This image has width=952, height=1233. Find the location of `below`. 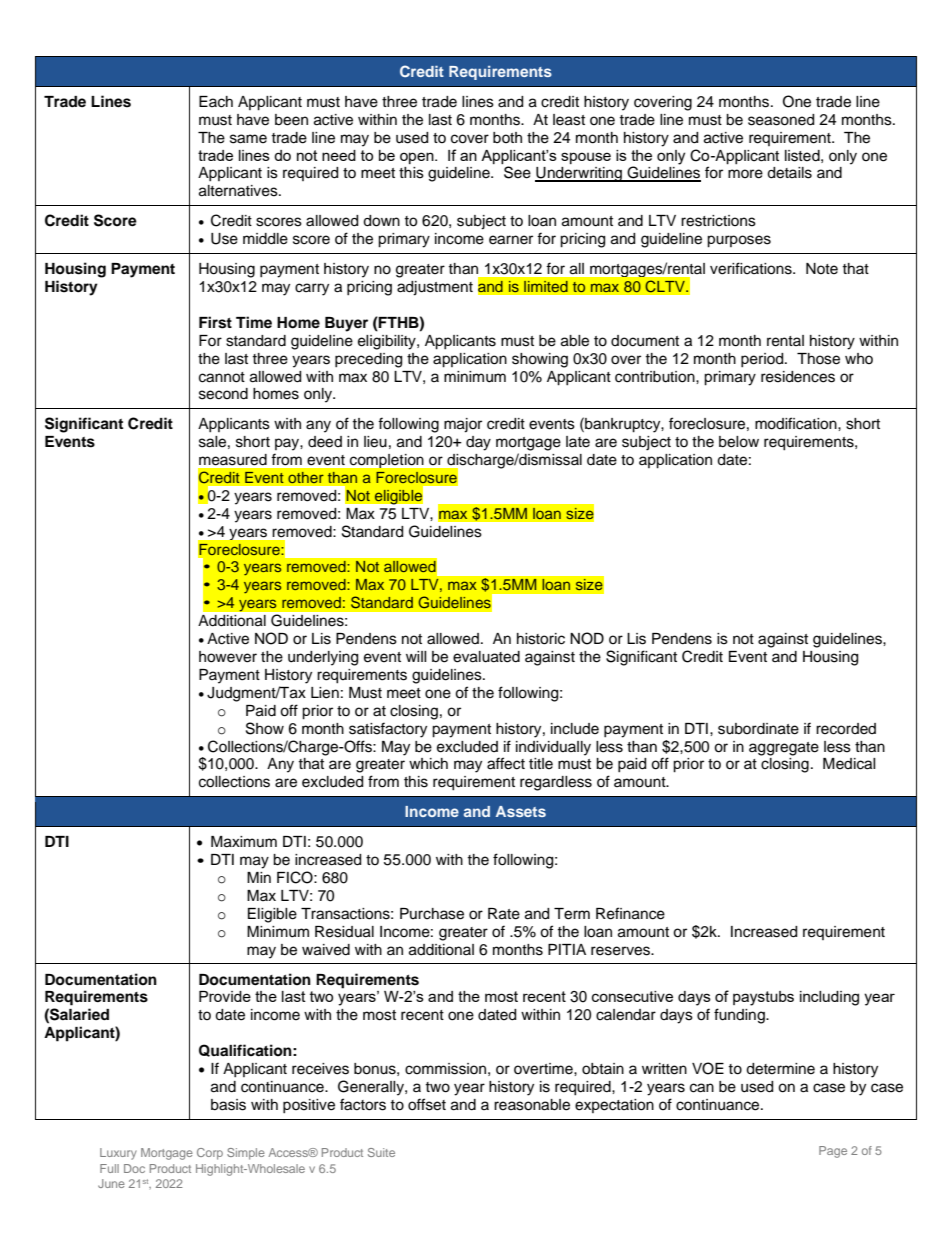

below is located at coordinates (739, 442).
